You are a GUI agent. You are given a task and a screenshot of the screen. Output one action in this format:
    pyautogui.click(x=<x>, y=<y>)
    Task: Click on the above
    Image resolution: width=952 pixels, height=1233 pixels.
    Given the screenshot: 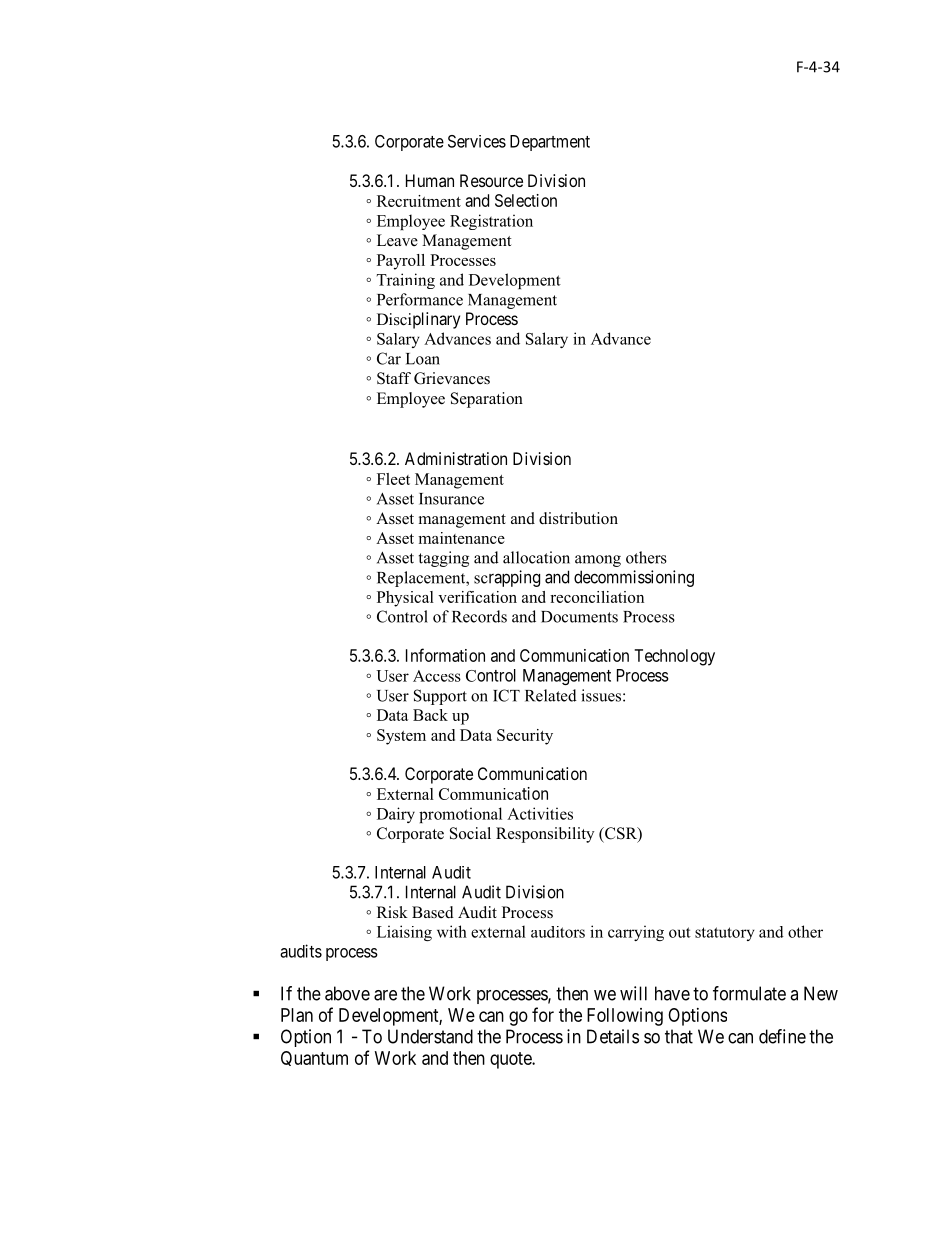 What is the action you would take?
    pyautogui.click(x=347, y=993)
